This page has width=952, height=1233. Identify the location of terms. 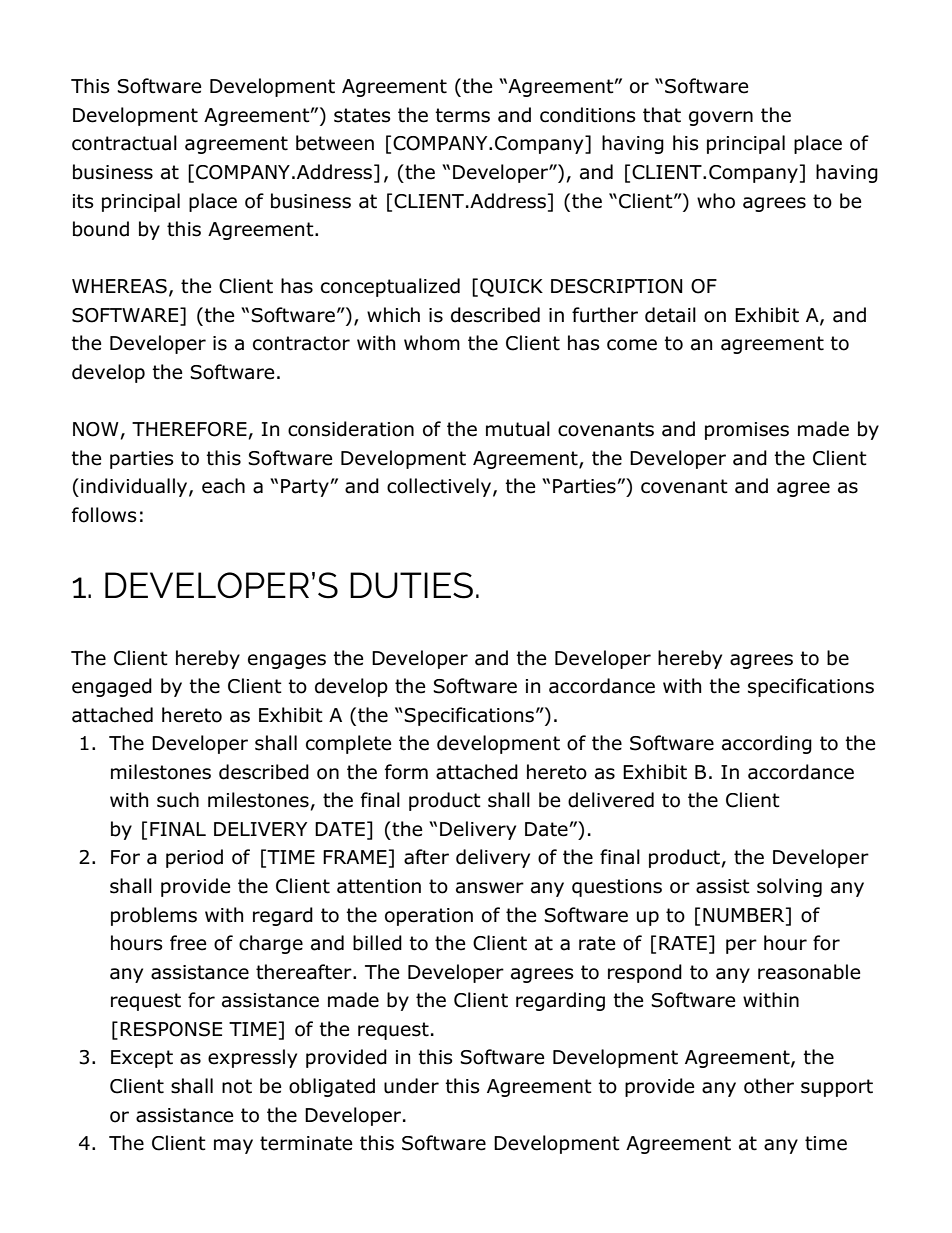
(462, 115).
